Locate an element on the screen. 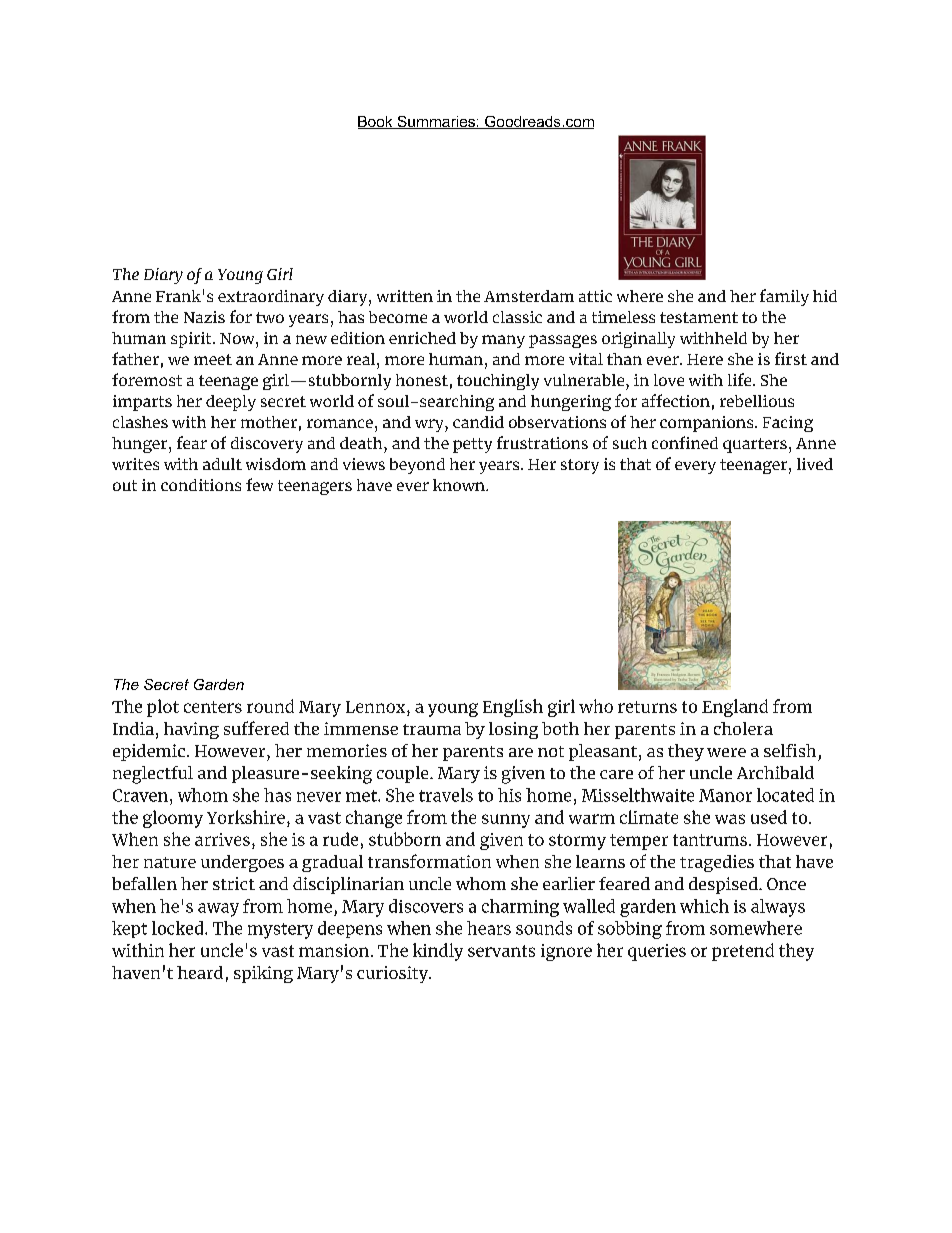 The height and width of the screenshot is (1233, 952). conditions is located at coordinates (201, 485).
